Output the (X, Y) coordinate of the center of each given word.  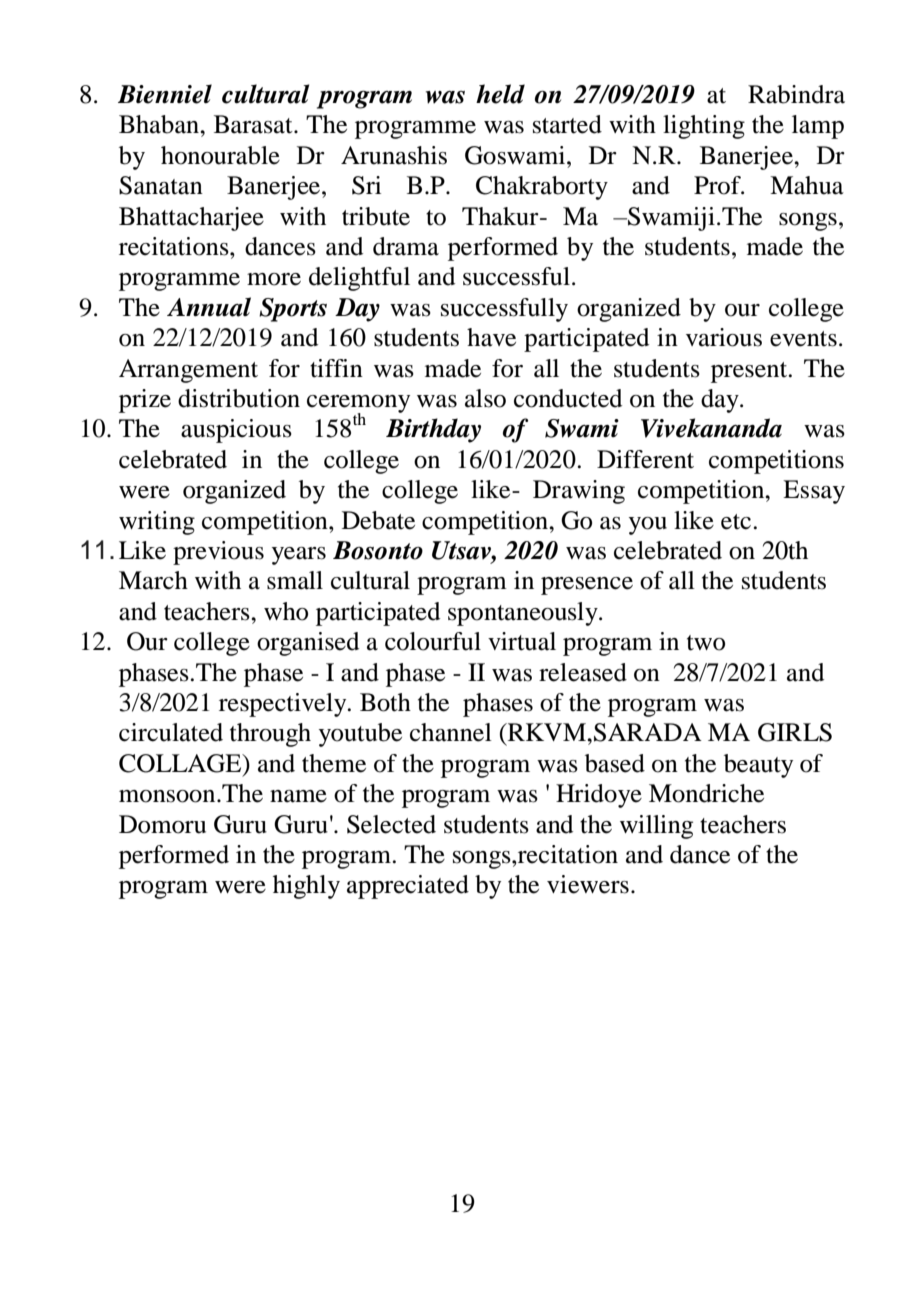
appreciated (408, 887)
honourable (220, 155)
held (500, 94)
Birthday (433, 430)
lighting (704, 127)
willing (656, 827)
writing (157, 523)
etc (737, 522)
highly (306, 887)
